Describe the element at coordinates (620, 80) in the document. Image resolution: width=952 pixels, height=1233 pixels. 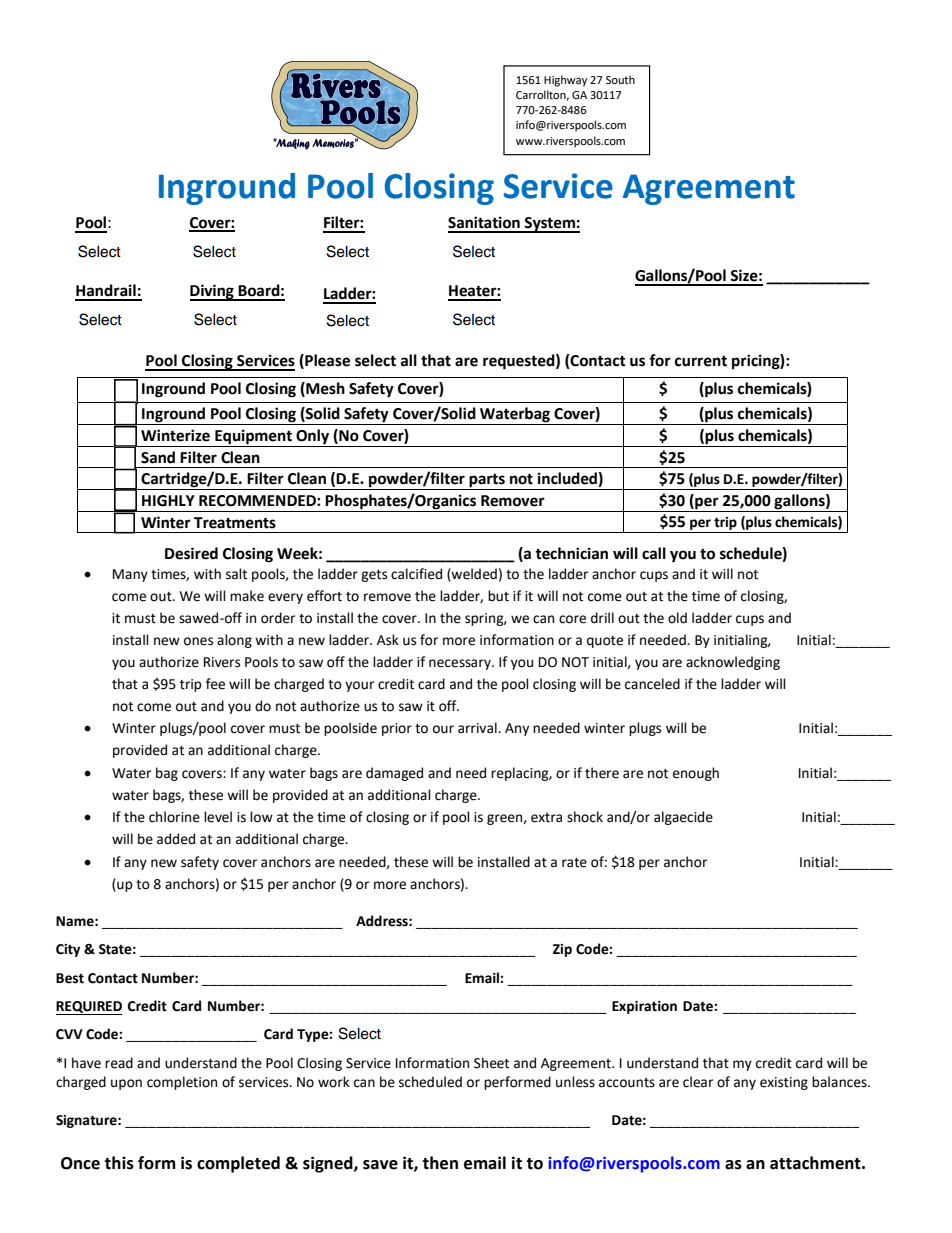
I see `South` at that location.
